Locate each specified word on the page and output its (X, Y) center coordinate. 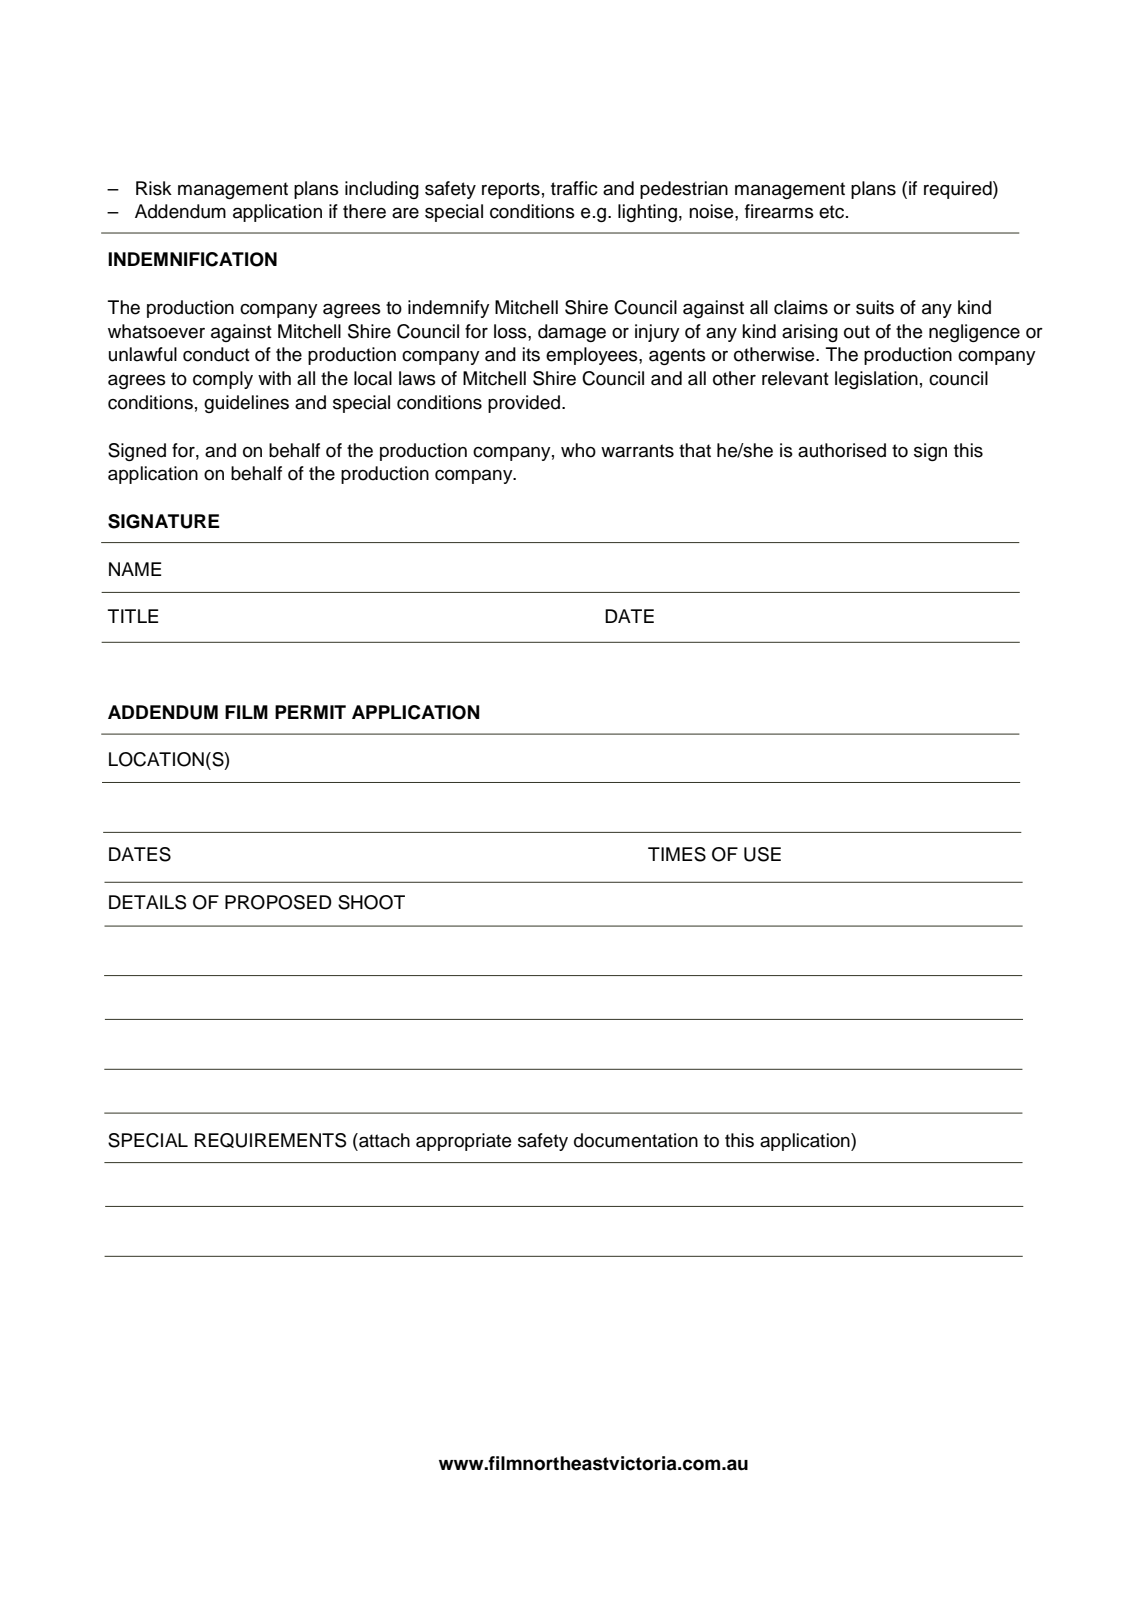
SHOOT (371, 902)
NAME (135, 569)
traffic (574, 188)
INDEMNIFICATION (192, 259)
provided (524, 404)
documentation (636, 1140)
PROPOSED (278, 902)
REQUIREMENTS (270, 1140)
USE (762, 854)
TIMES (677, 854)
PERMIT (310, 712)
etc (833, 212)
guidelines (246, 404)
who (578, 450)
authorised (842, 450)
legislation (876, 380)
